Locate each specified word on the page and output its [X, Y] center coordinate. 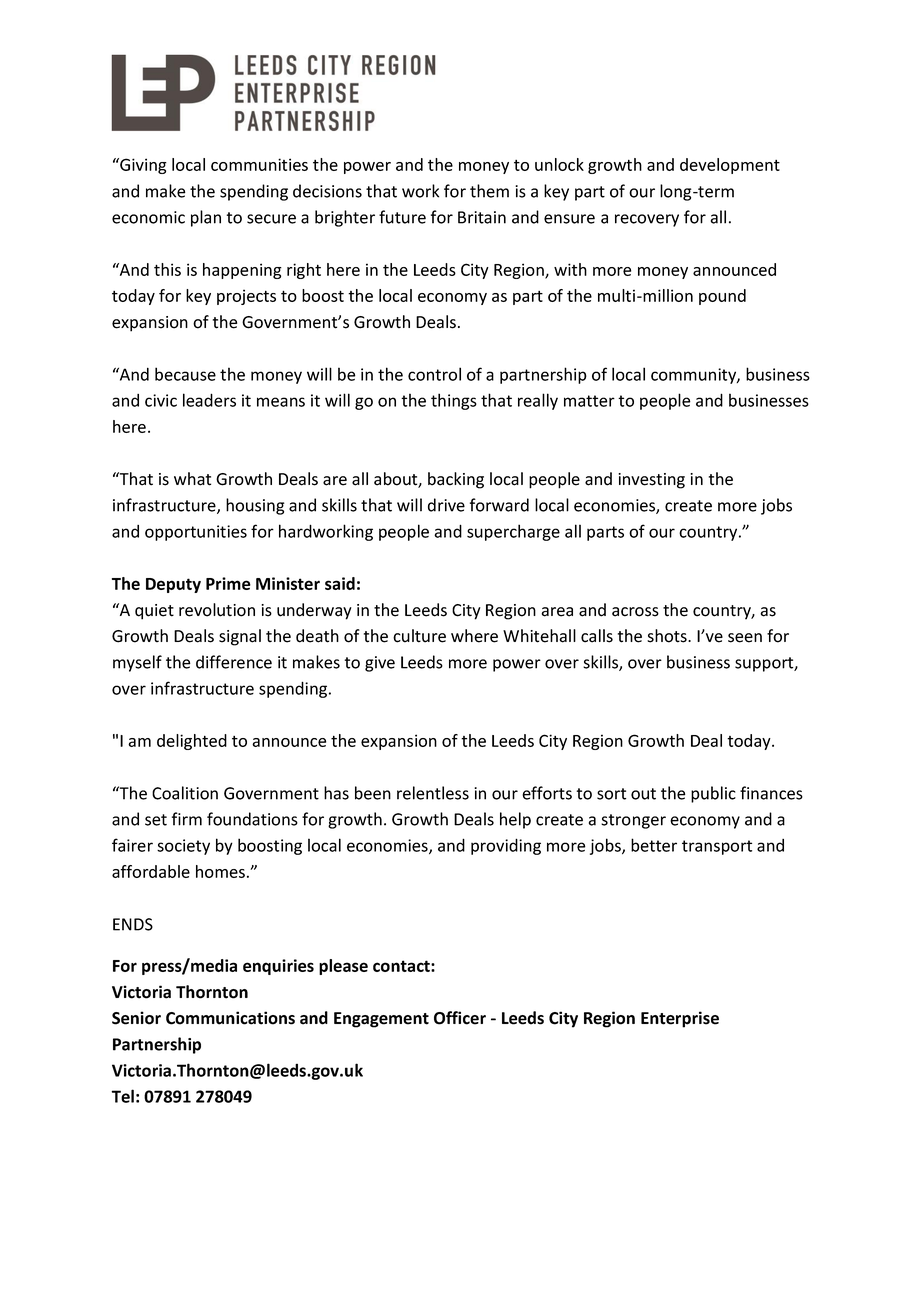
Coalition [185, 793]
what [192, 479]
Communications [230, 1018]
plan [206, 218]
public [713, 794]
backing [456, 480]
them [489, 191]
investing [651, 481]
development [730, 166]
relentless [433, 793]
